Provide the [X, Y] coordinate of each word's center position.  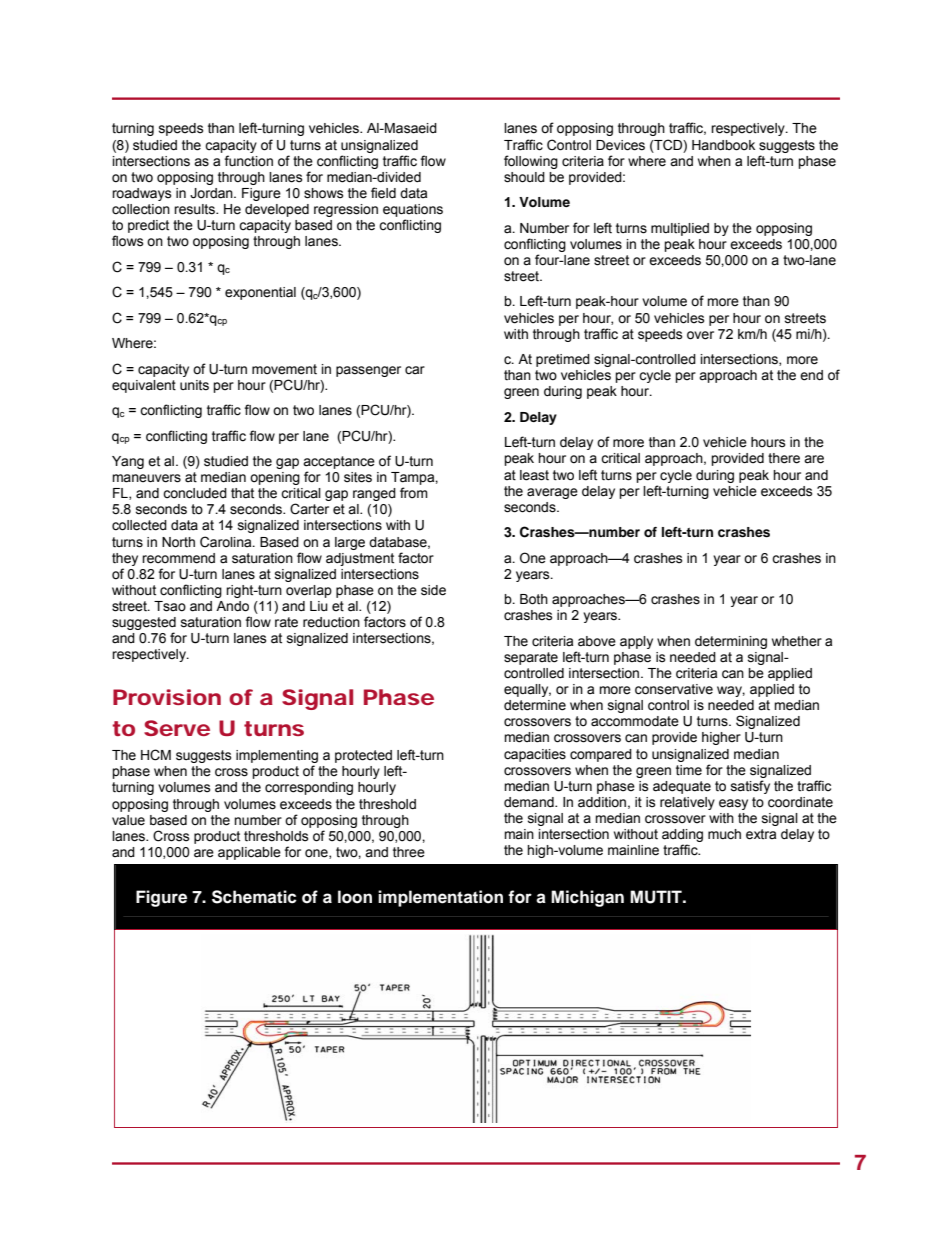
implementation [440, 898]
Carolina [227, 542]
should [524, 177]
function [248, 161]
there [784, 458]
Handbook [723, 145]
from [414, 493]
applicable [249, 853]
